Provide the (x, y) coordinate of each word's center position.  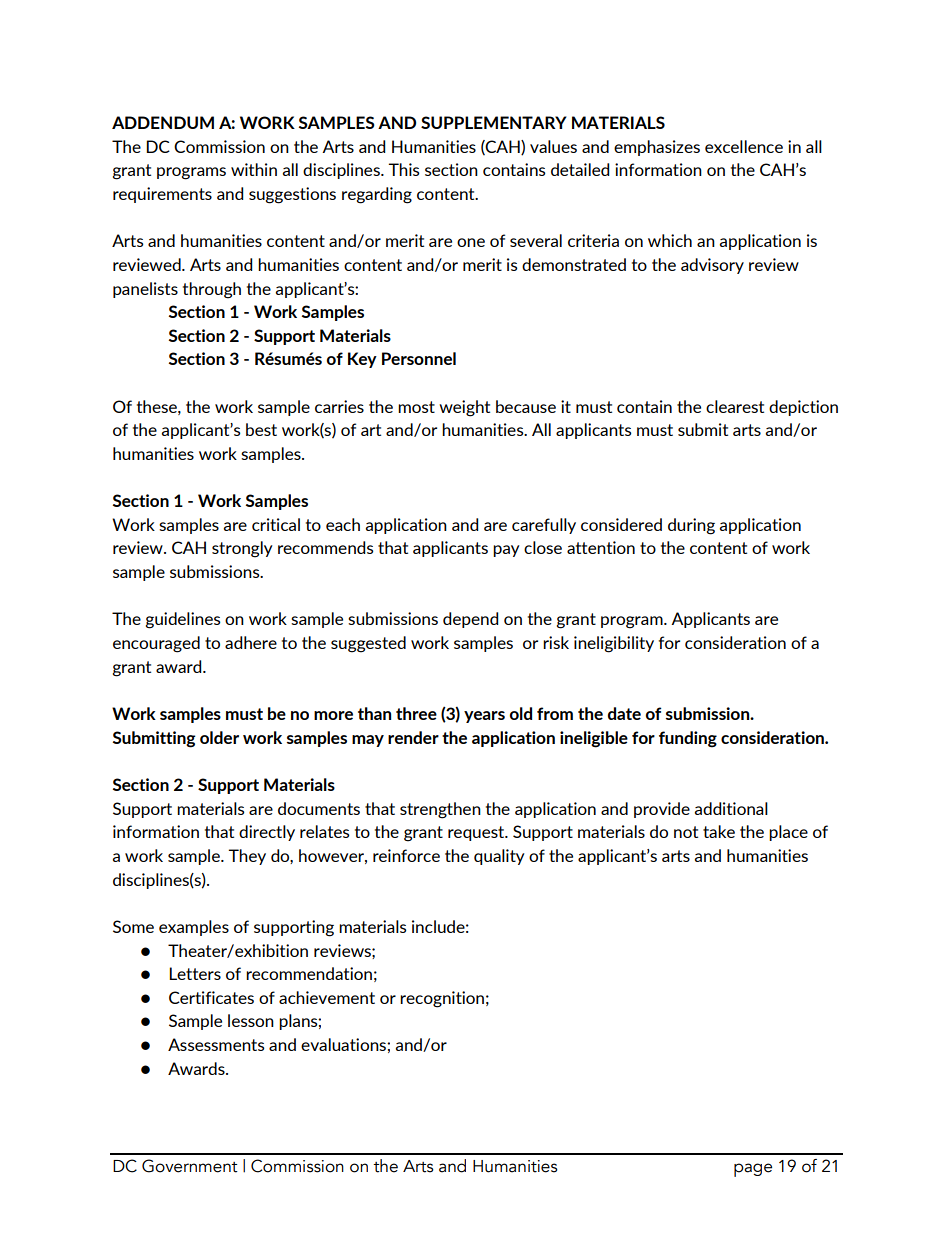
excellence (744, 146)
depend (470, 620)
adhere (251, 642)
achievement (327, 997)
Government (190, 1166)
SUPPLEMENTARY (494, 122)
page (753, 1170)
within (254, 169)
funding (688, 739)
